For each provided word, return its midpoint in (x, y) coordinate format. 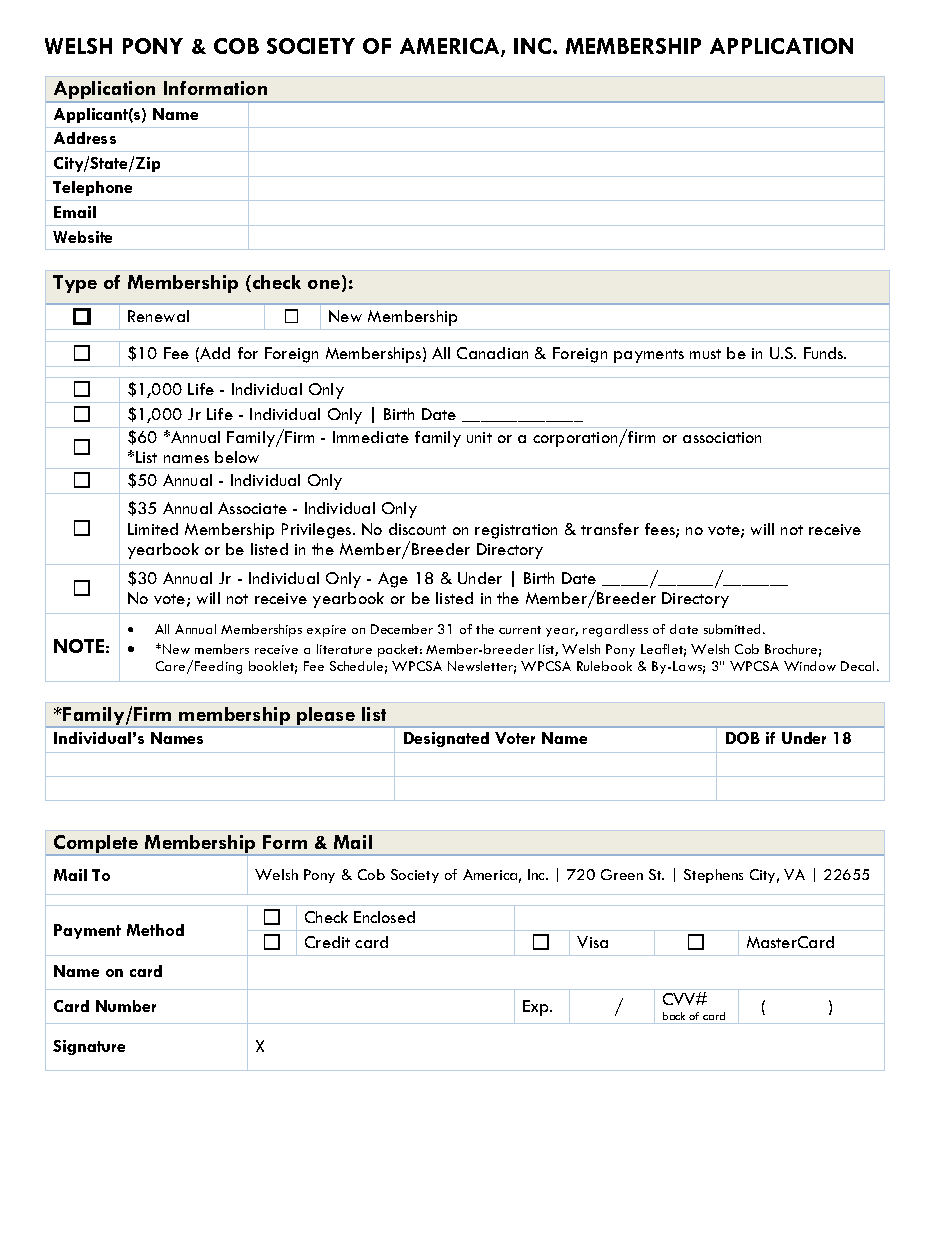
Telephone (92, 188)
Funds (825, 353)
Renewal (158, 316)
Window (810, 666)
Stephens (713, 876)
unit (479, 437)
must (705, 354)
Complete (96, 845)
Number (126, 1006)
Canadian (492, 353)
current (520, 630)
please (326, 717)
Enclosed (384, 917)
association (722, 437)
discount (417, 529)
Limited (153, 529)
